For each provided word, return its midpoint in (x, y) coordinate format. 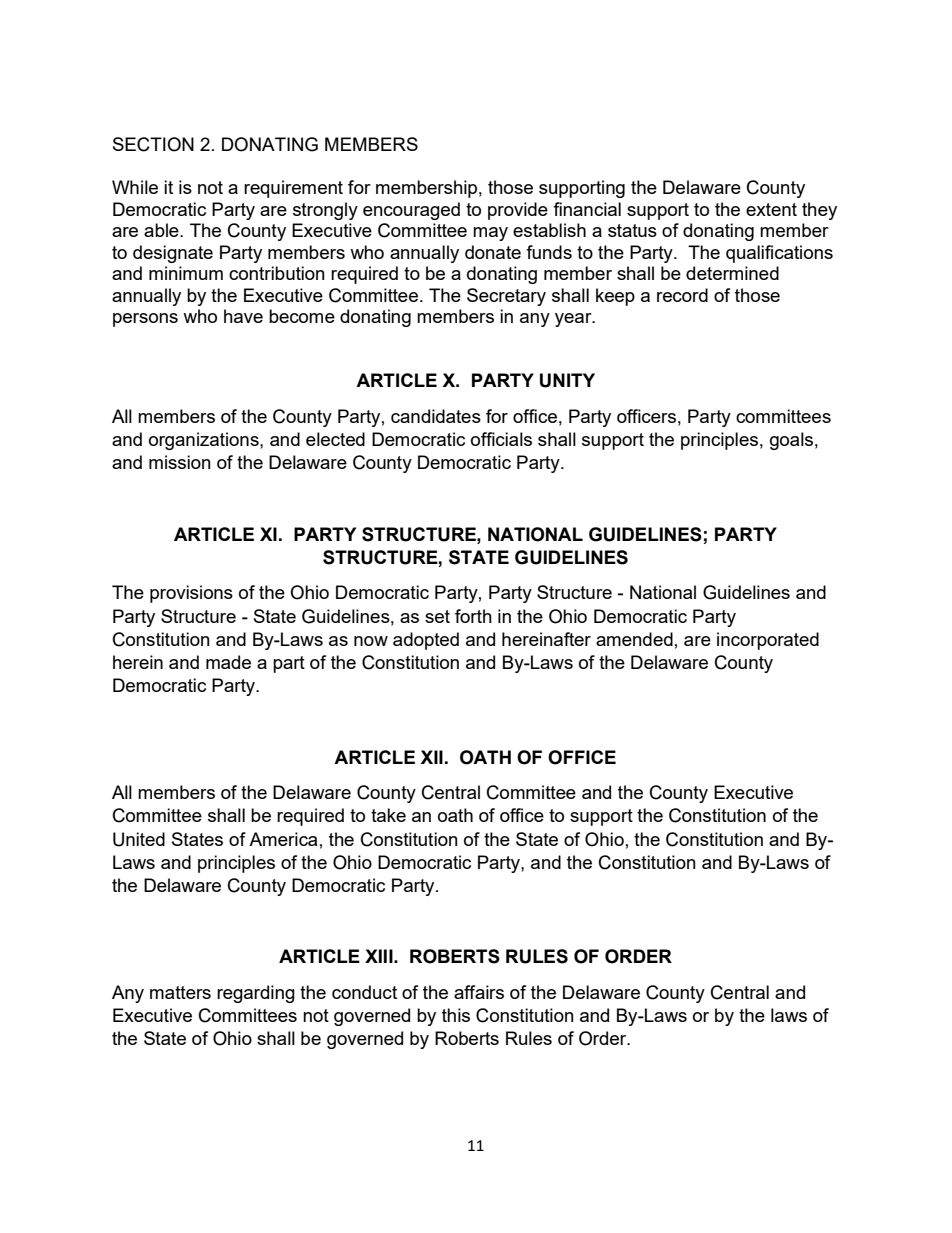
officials (501, 439)
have (243, 316)
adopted (426, 641)
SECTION (153, 144)
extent (771, 209)
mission (180, 462)
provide (518, 211)
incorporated (768, 641)
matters (180, 992)
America (283, 839)
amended (634, 639)
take (388, 815)
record (682, 295)
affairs (479, 992)
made (228, 662)
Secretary (506, 297)
